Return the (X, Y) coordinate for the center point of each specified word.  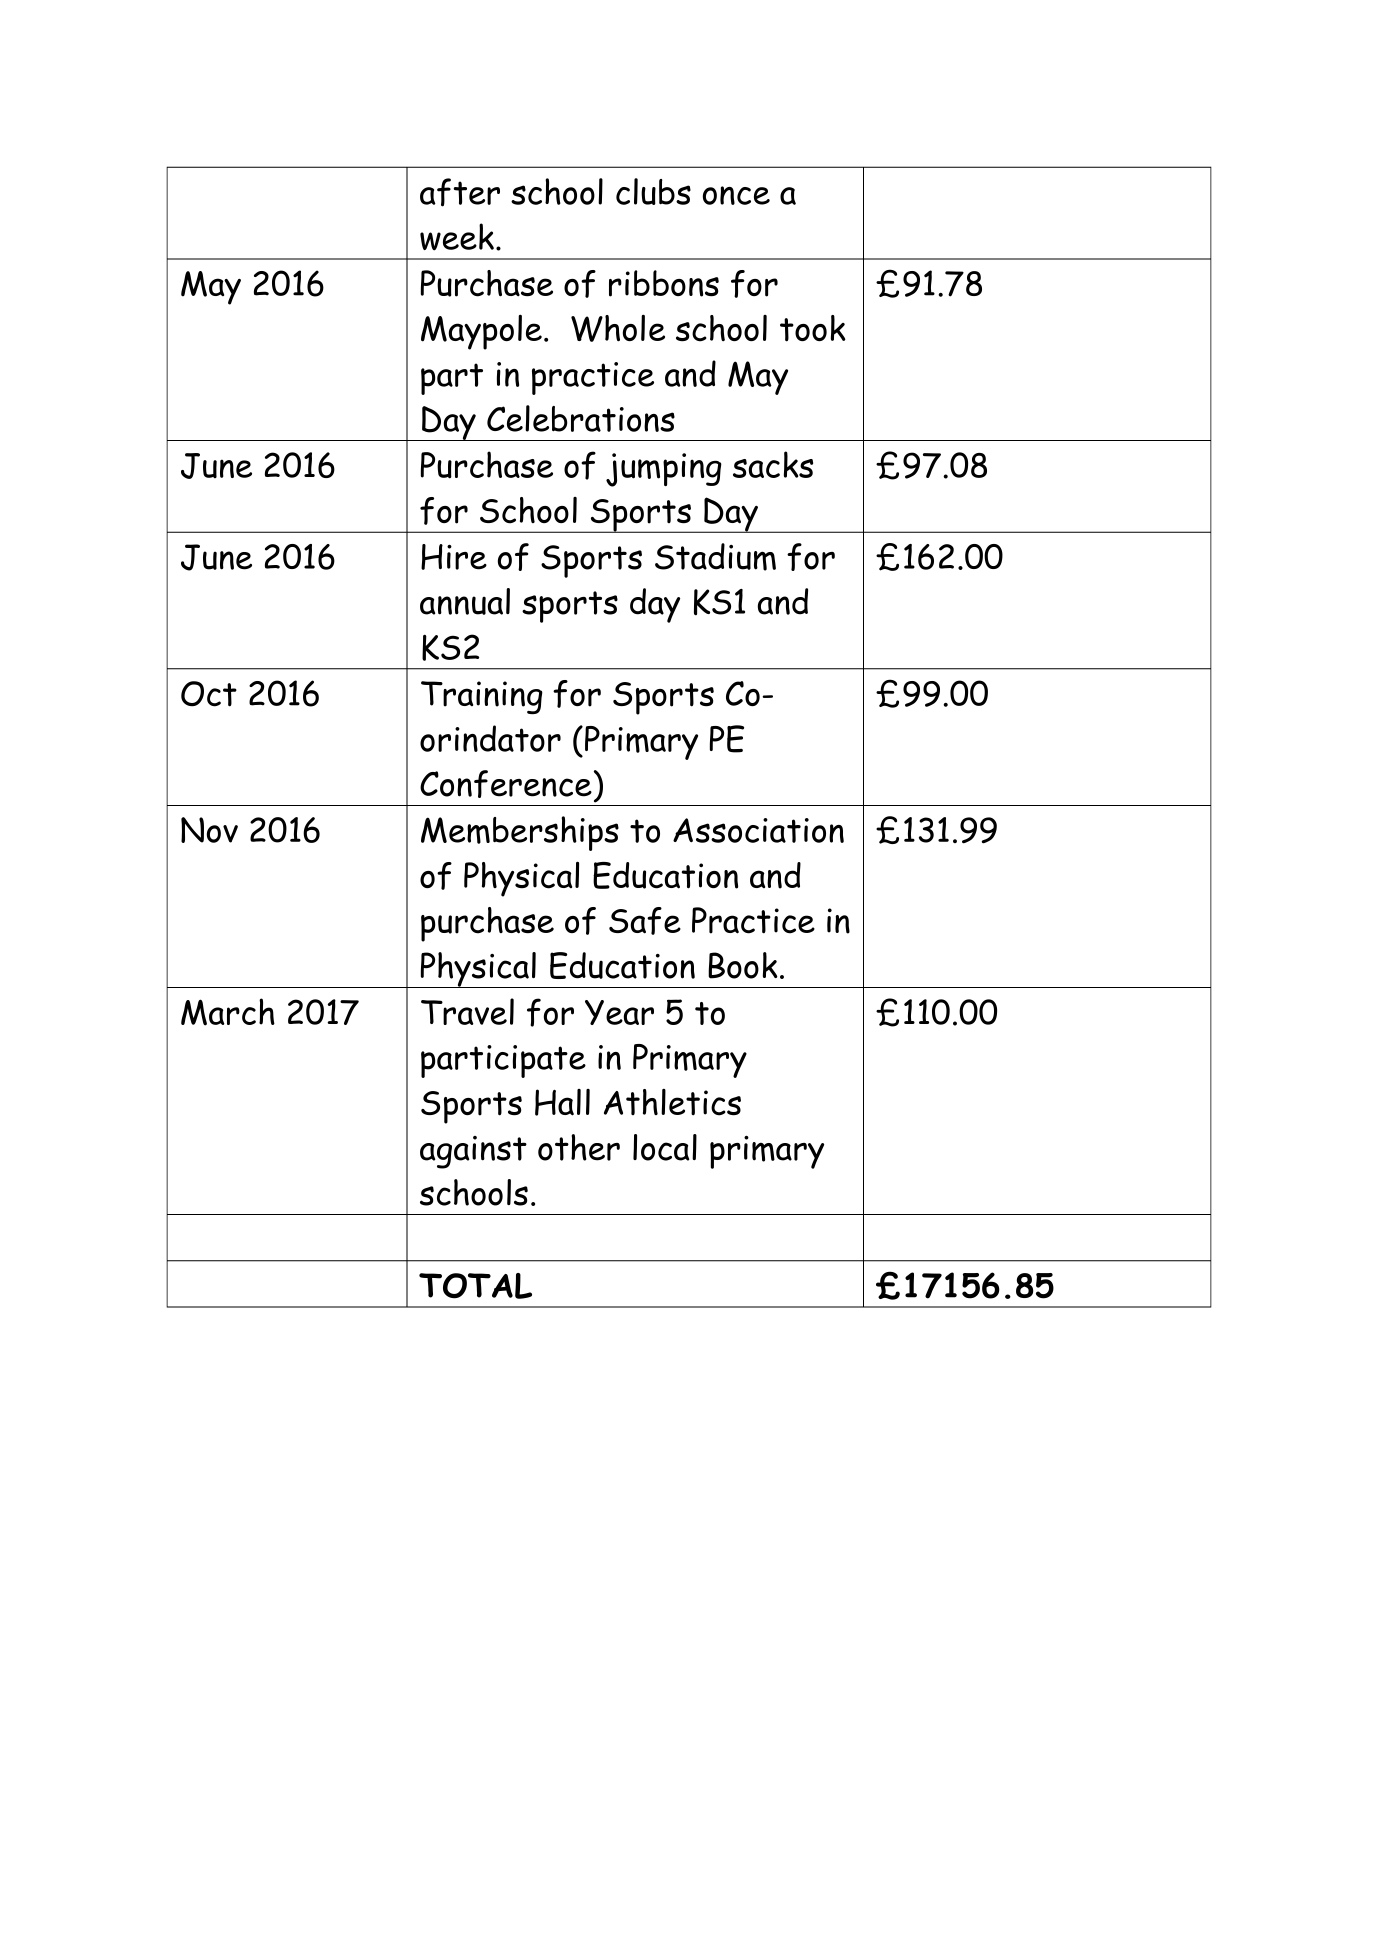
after (460, 192)
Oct (209, 694)
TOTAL (475, 1286)
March (228, 1012)
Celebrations (581, 418)
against (473, 1152)
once (736, 195)
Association (758, 830)
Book (743, 965)
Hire (454, 557)
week (457, 237)
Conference (506, 784)
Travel (467, 1011)
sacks (773, 464)
